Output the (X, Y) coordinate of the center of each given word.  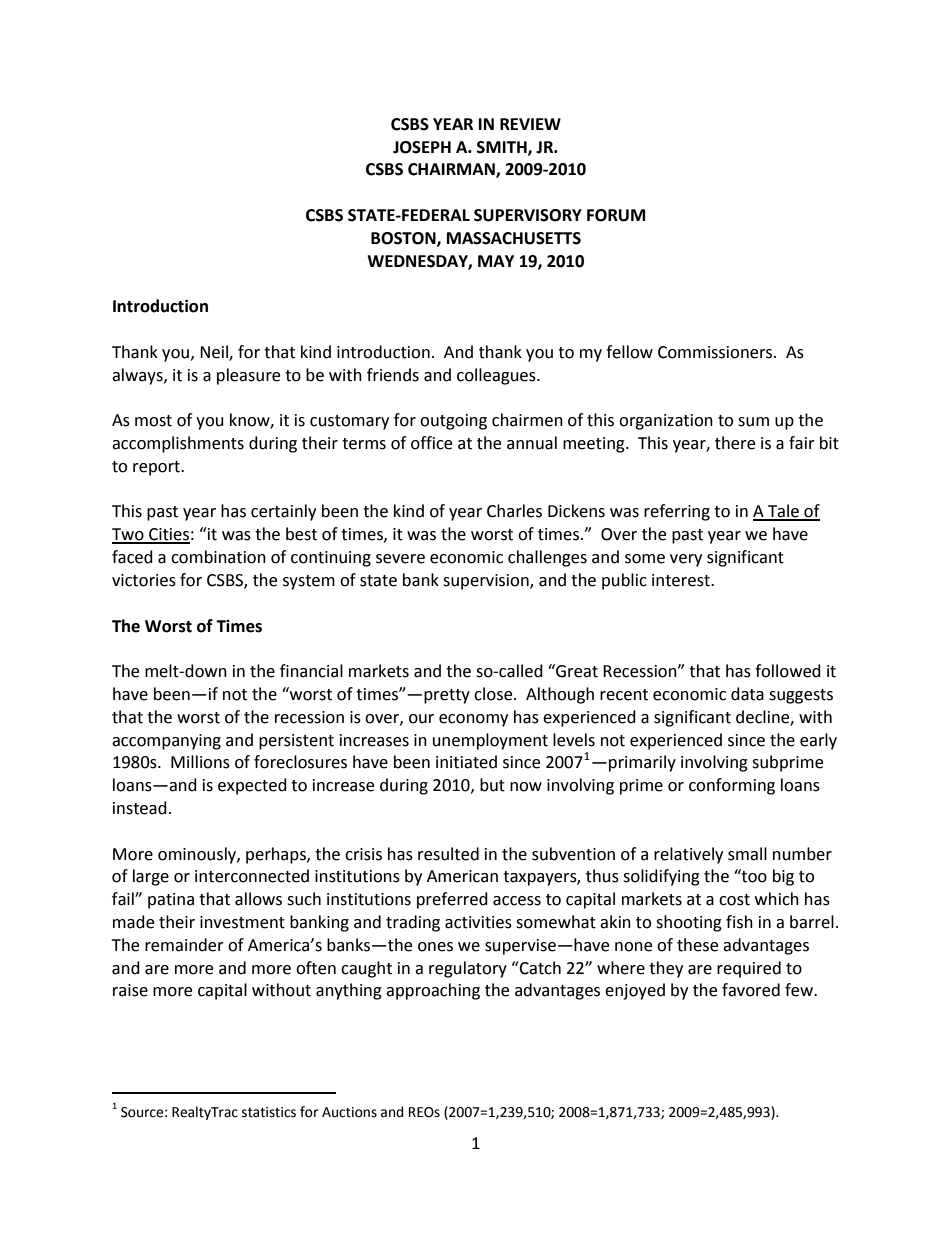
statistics (269, 1112)
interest (682, 580)
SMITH (503, 148)
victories (144, 580)
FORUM (616, 215)
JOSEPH (422, 147)
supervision (487, 582)
